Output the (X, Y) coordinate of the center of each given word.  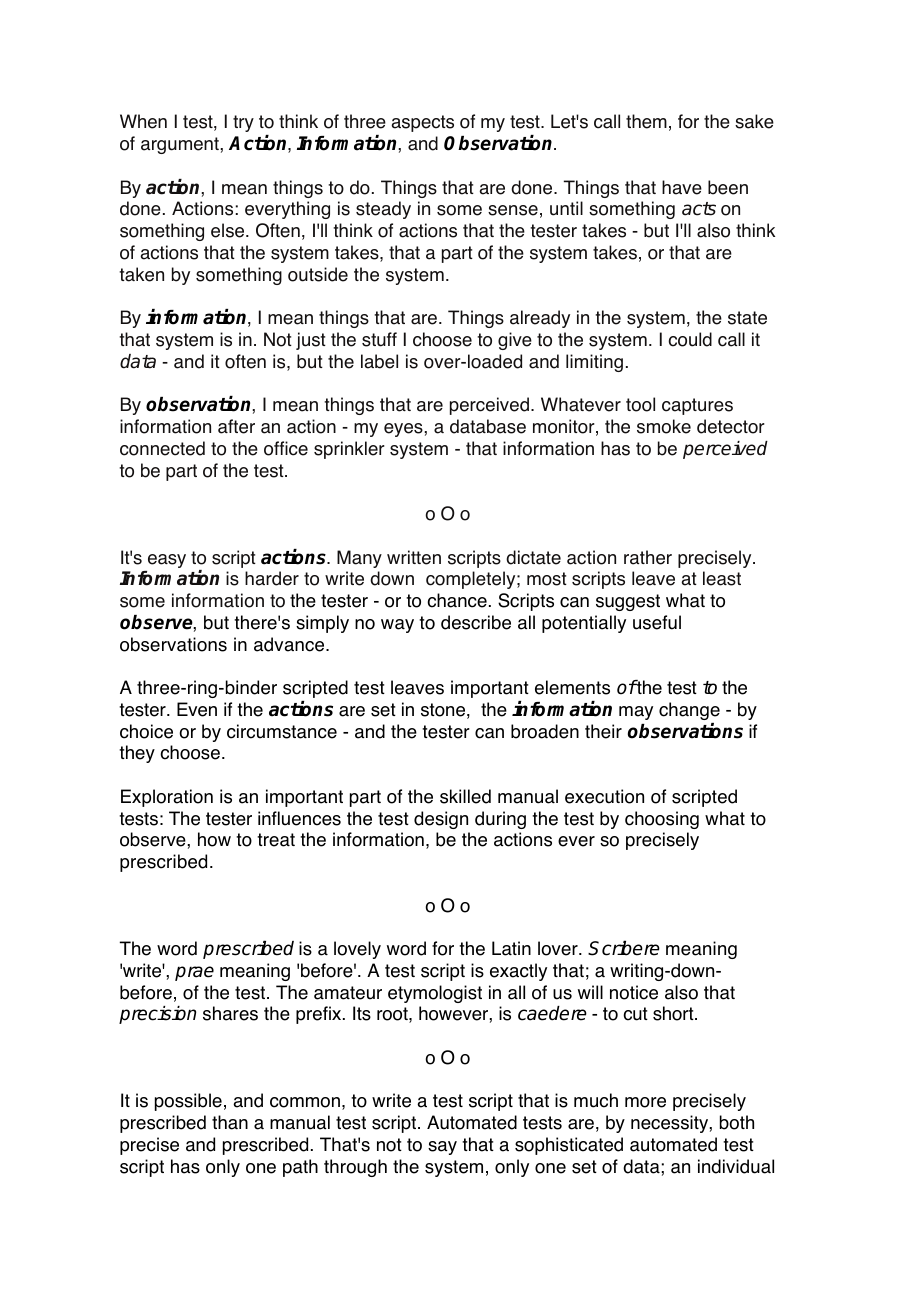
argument (181, 145)
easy (167, 561)
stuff (379, 339)
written (414, 557)
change (689, 711)
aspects (422, 123)
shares (230, 1013)
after (236, 426)
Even (197, 709)
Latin (511, 948)
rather (648, 557)
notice (634, 992)
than (230, 1122)
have (682, 187)
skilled (465, 796)
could (690, 339)
